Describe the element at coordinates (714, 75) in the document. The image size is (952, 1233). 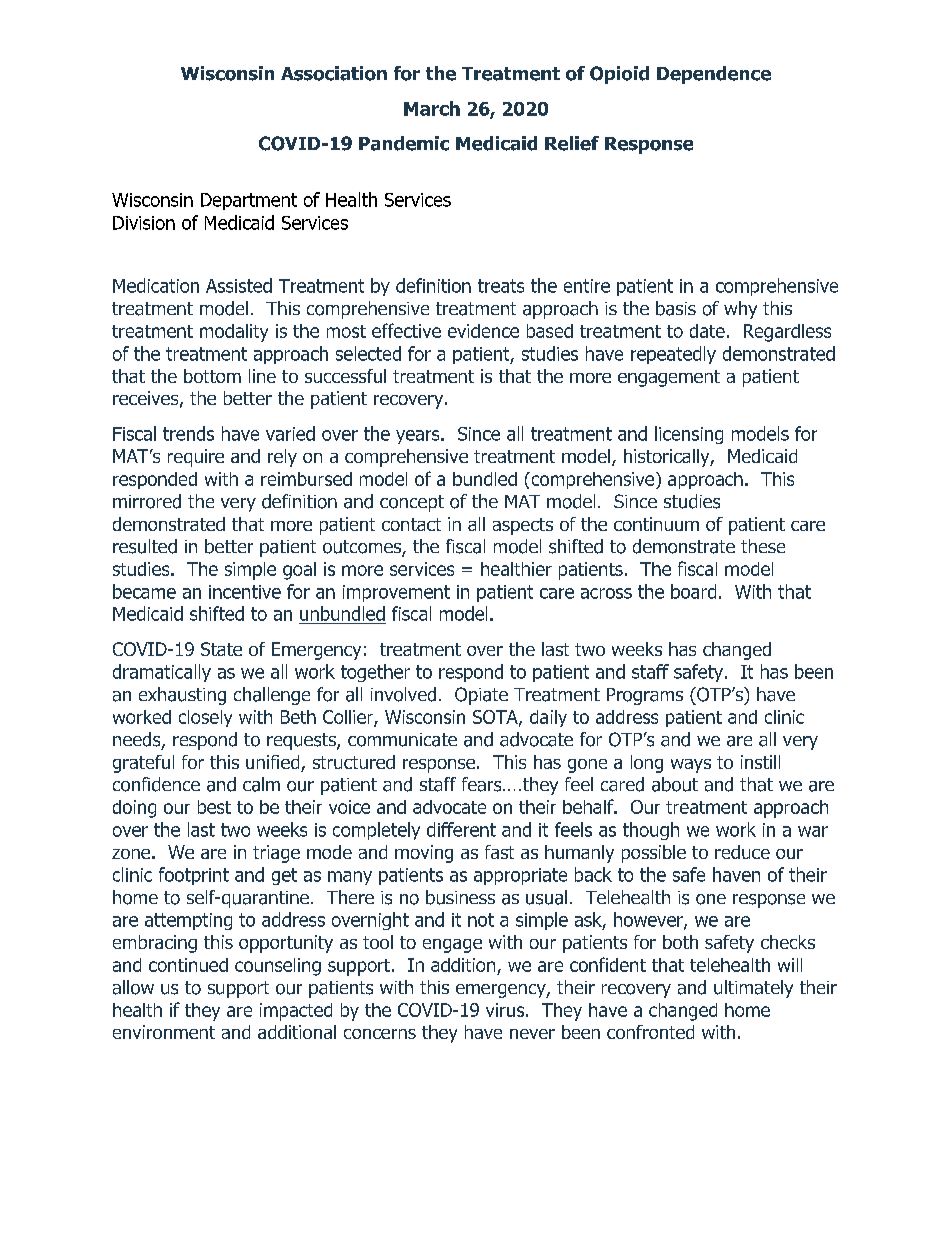
I see `Dependence` at that location.
